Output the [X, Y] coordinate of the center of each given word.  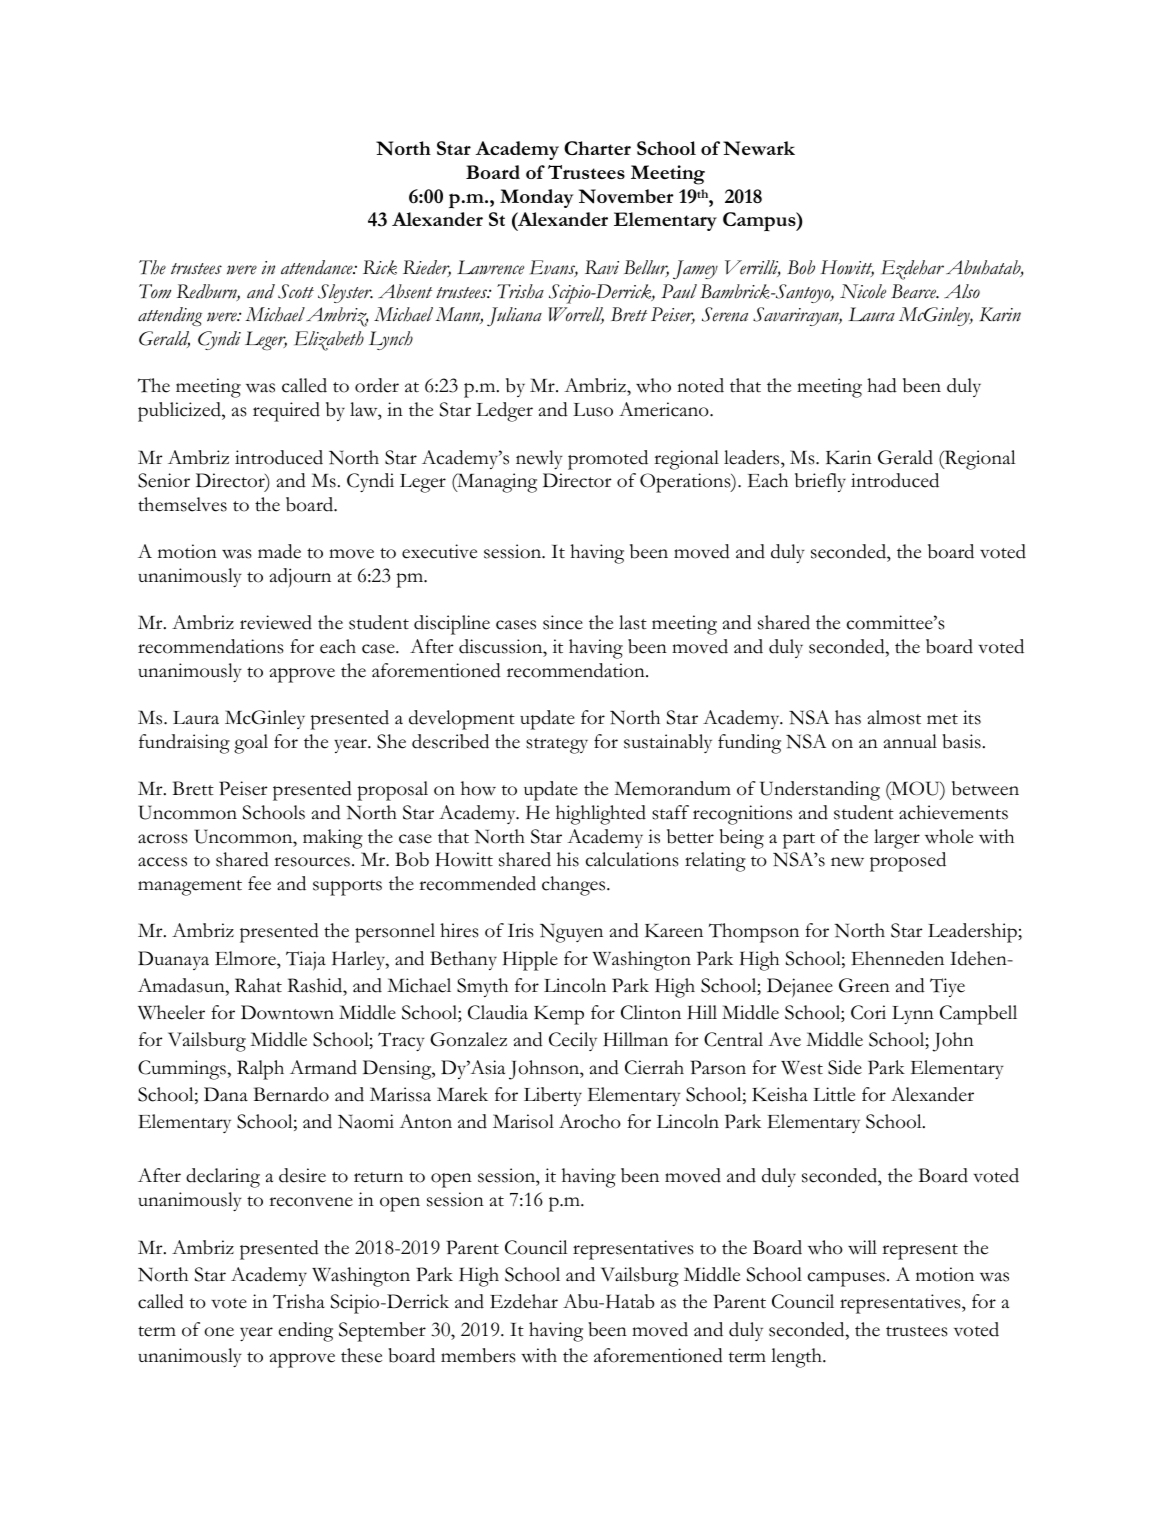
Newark [759, 148]
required [286, 412]
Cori [868, 1012]
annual [910, 741]
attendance [318, 267]
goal [251, 744]
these [361, 1355]
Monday [537, 198]
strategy [557, 746]
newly [539, 459]
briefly [820, 482]
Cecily [573, 1041]
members [478, 1355]
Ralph [260, 1070]
